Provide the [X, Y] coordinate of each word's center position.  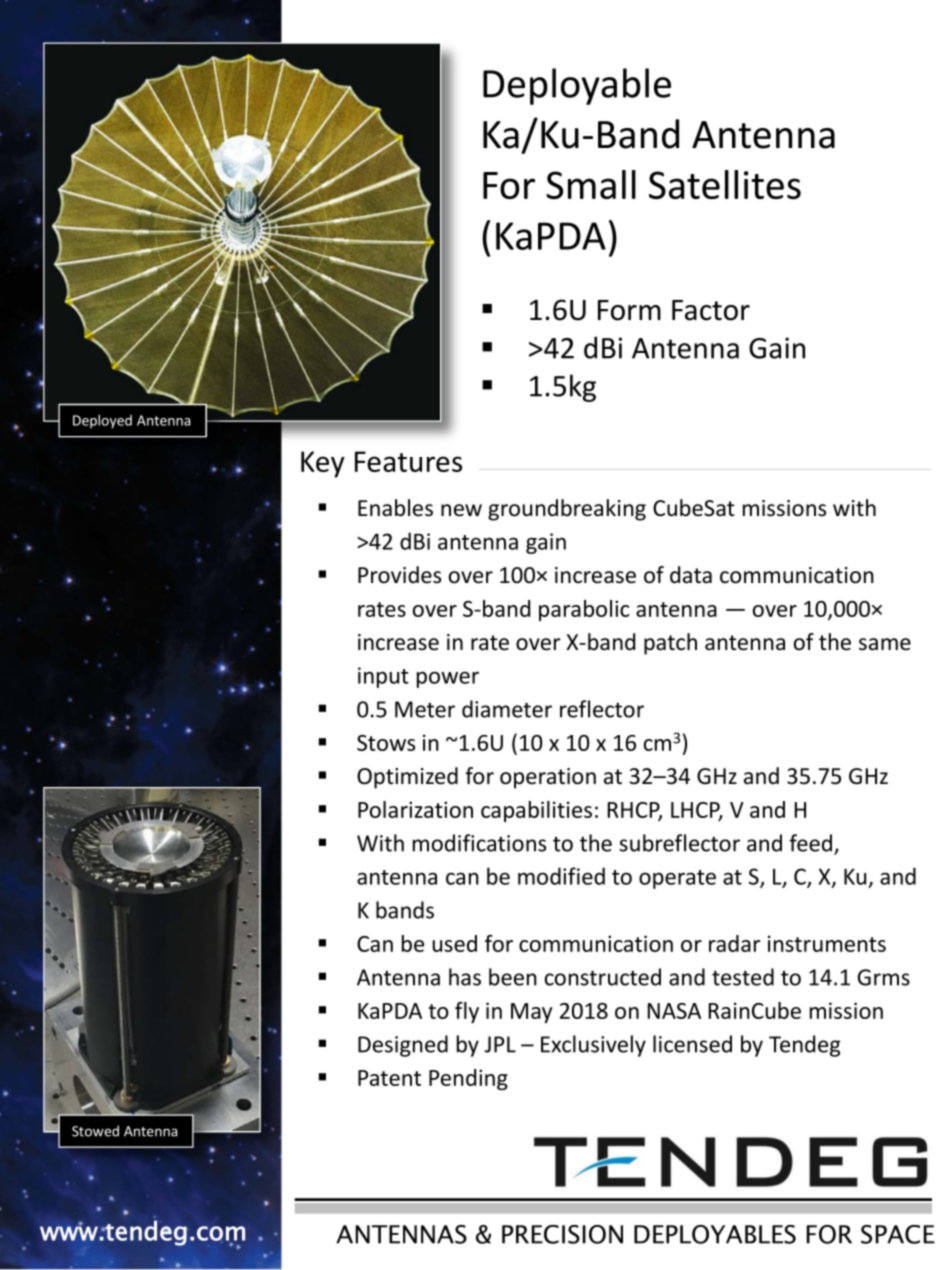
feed [812, 844]
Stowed [95, 1131]
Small [591, 184]
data [691, 575]
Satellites [725, 184]
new [461, 510]
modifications [479, 843]
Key [323, 464]
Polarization [415, 809]
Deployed [102, 421]
